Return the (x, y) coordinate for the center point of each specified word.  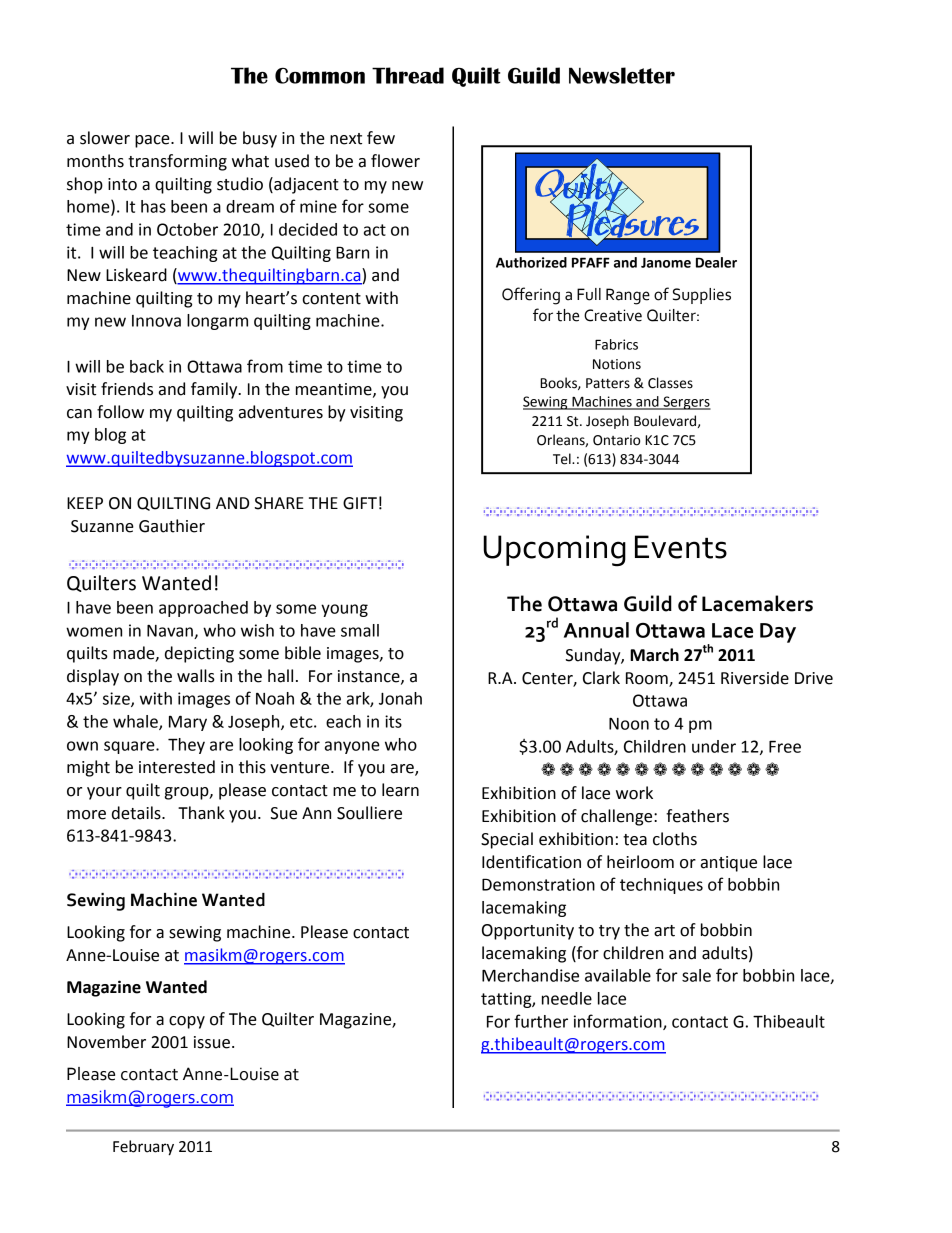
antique (729, 864)
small (360, 630)
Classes (670, 383)
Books (559, 383)
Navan (171, 632)
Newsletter (622, 75)
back (147, 366)
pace (153, 141)
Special (507, 840)
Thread (408, 75)
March (654, 655)
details (137, 813)
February (143, 1148)
